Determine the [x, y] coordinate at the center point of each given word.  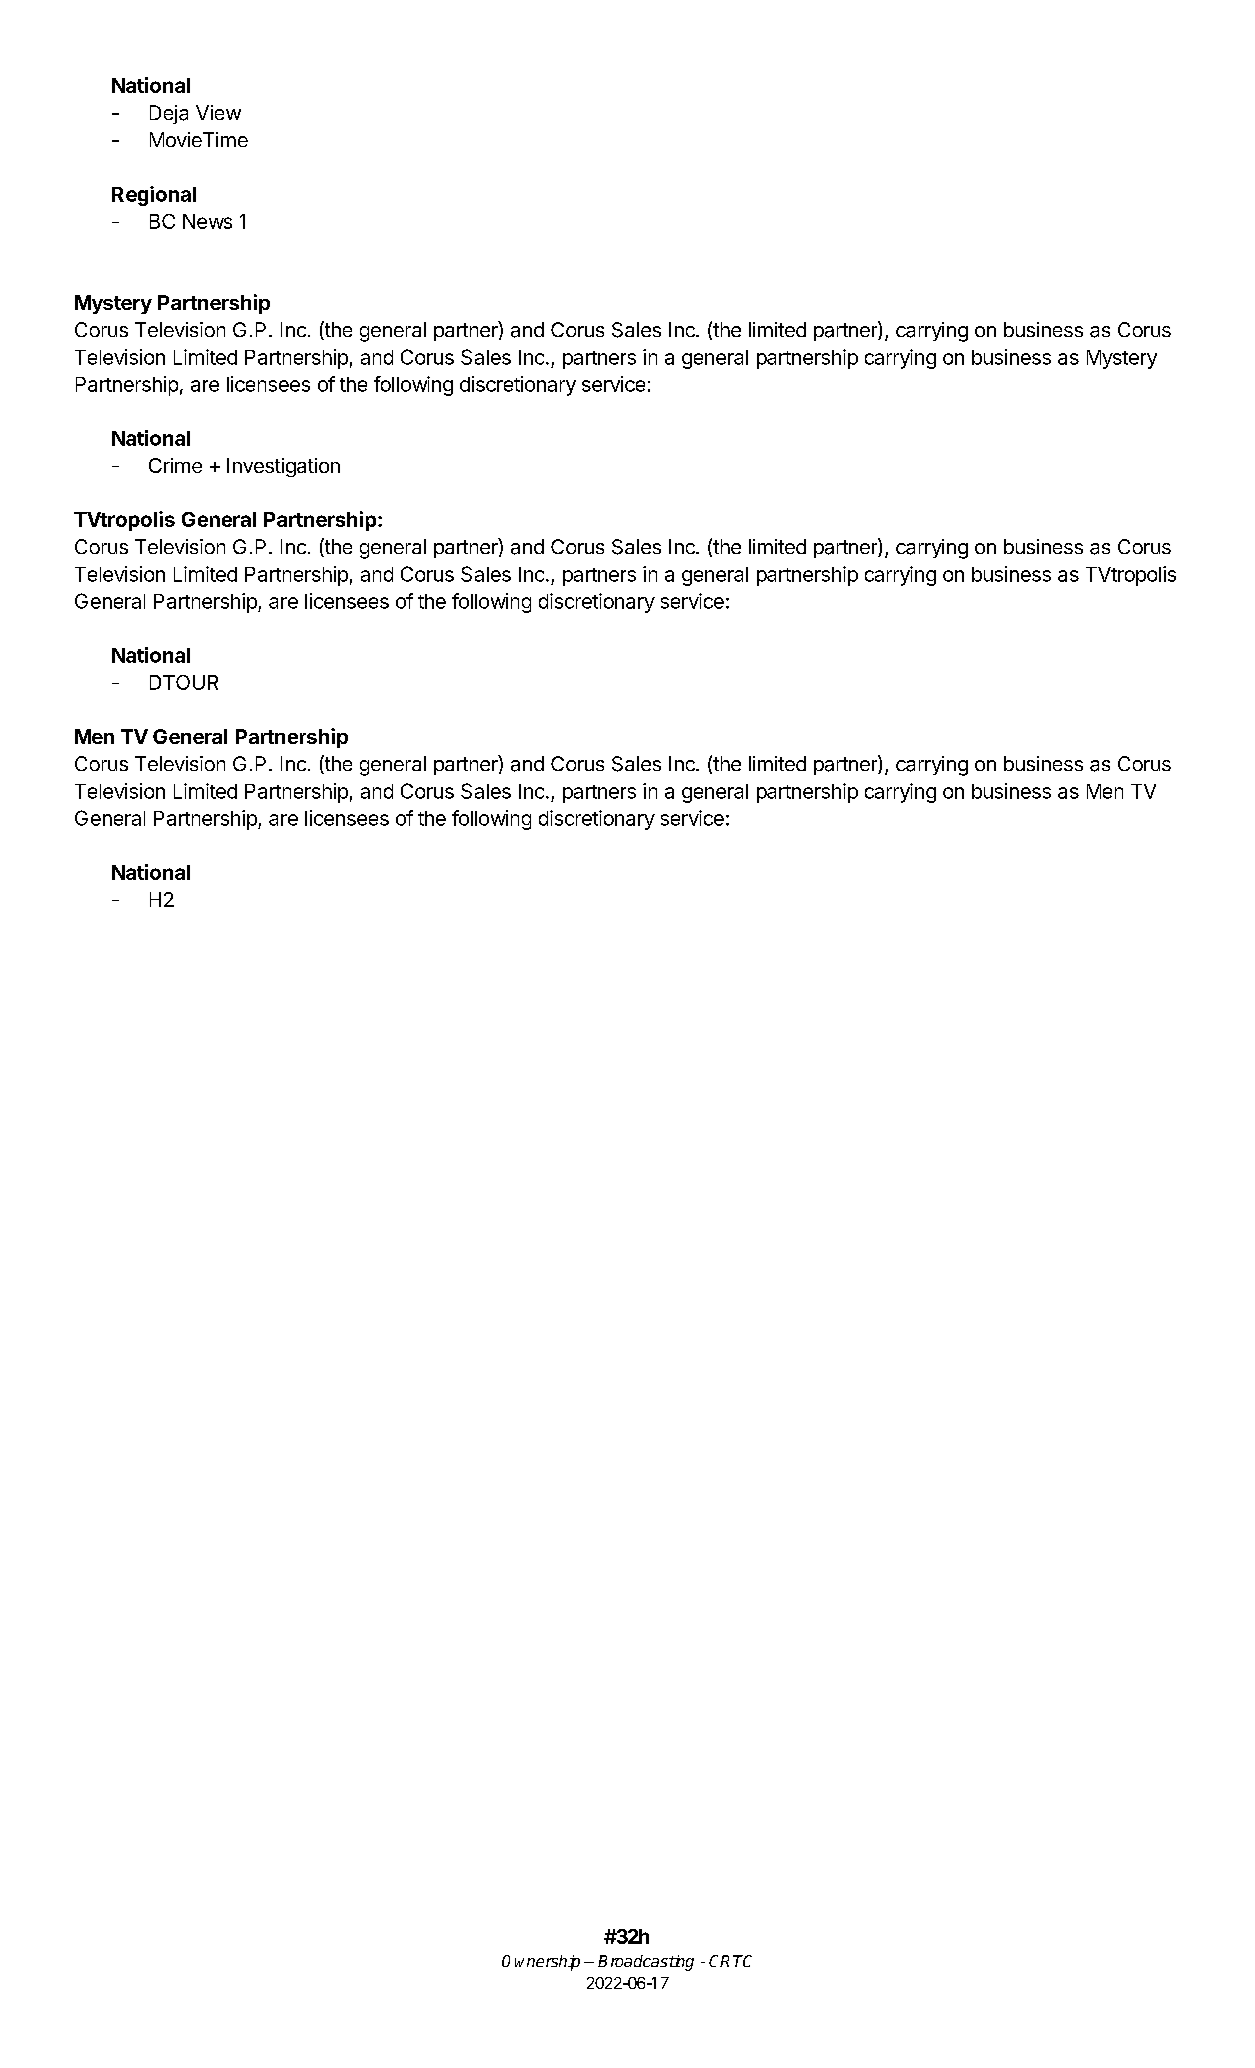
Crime [175, 465]
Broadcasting [646, 1963]
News [207, 221]
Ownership [541, 1963]
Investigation [283, 467]
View [218, 112]
